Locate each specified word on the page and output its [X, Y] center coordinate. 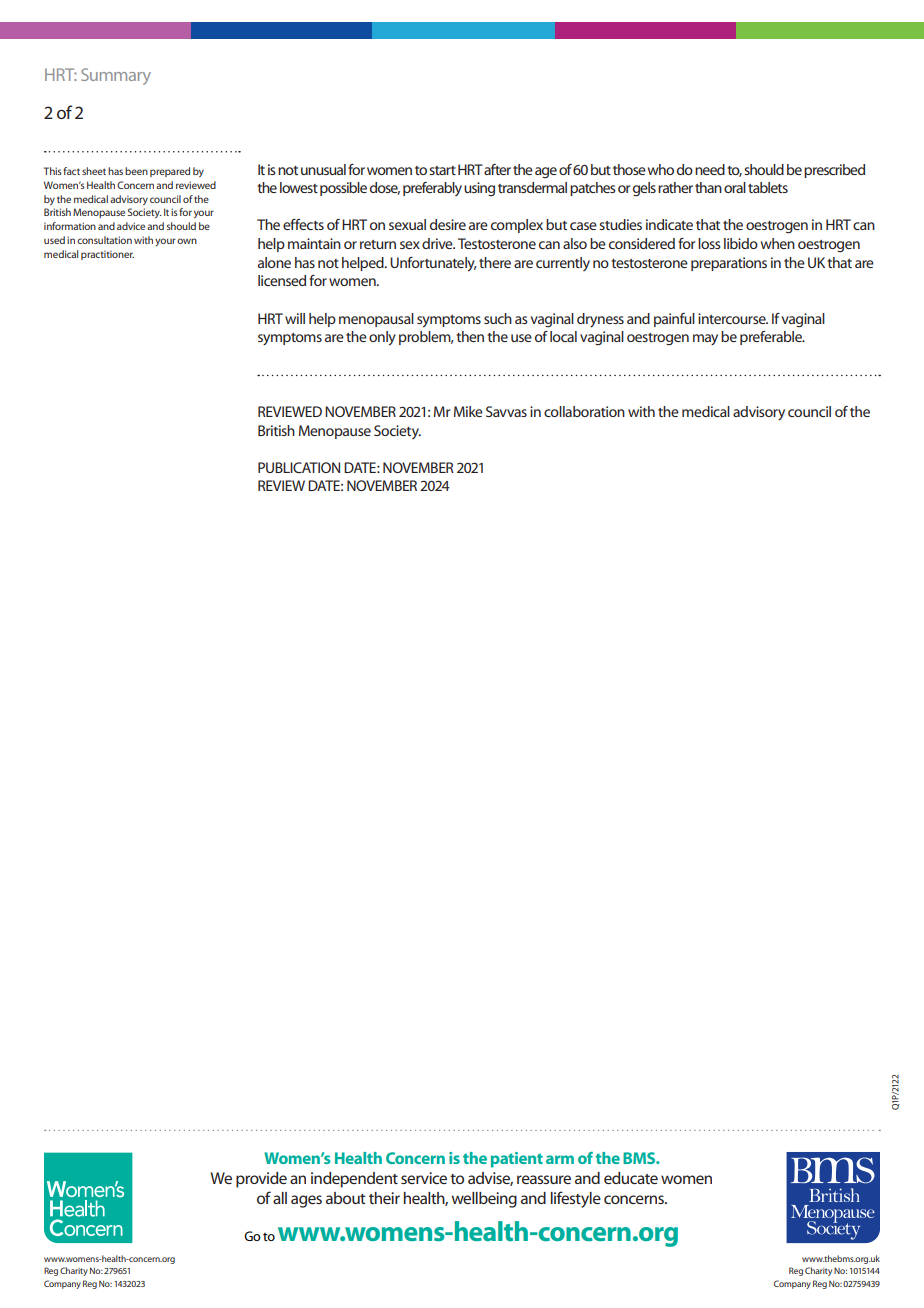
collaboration [584, 411]
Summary [116, 76]
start [442, 170]
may [705, 340]
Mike [468, 411]
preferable [772, 338]
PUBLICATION [299, 467]
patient [517, 1160]
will [295, 318]
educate [631, 1178]
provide [261, 1180]
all [280, 1198]
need [710, 169]
